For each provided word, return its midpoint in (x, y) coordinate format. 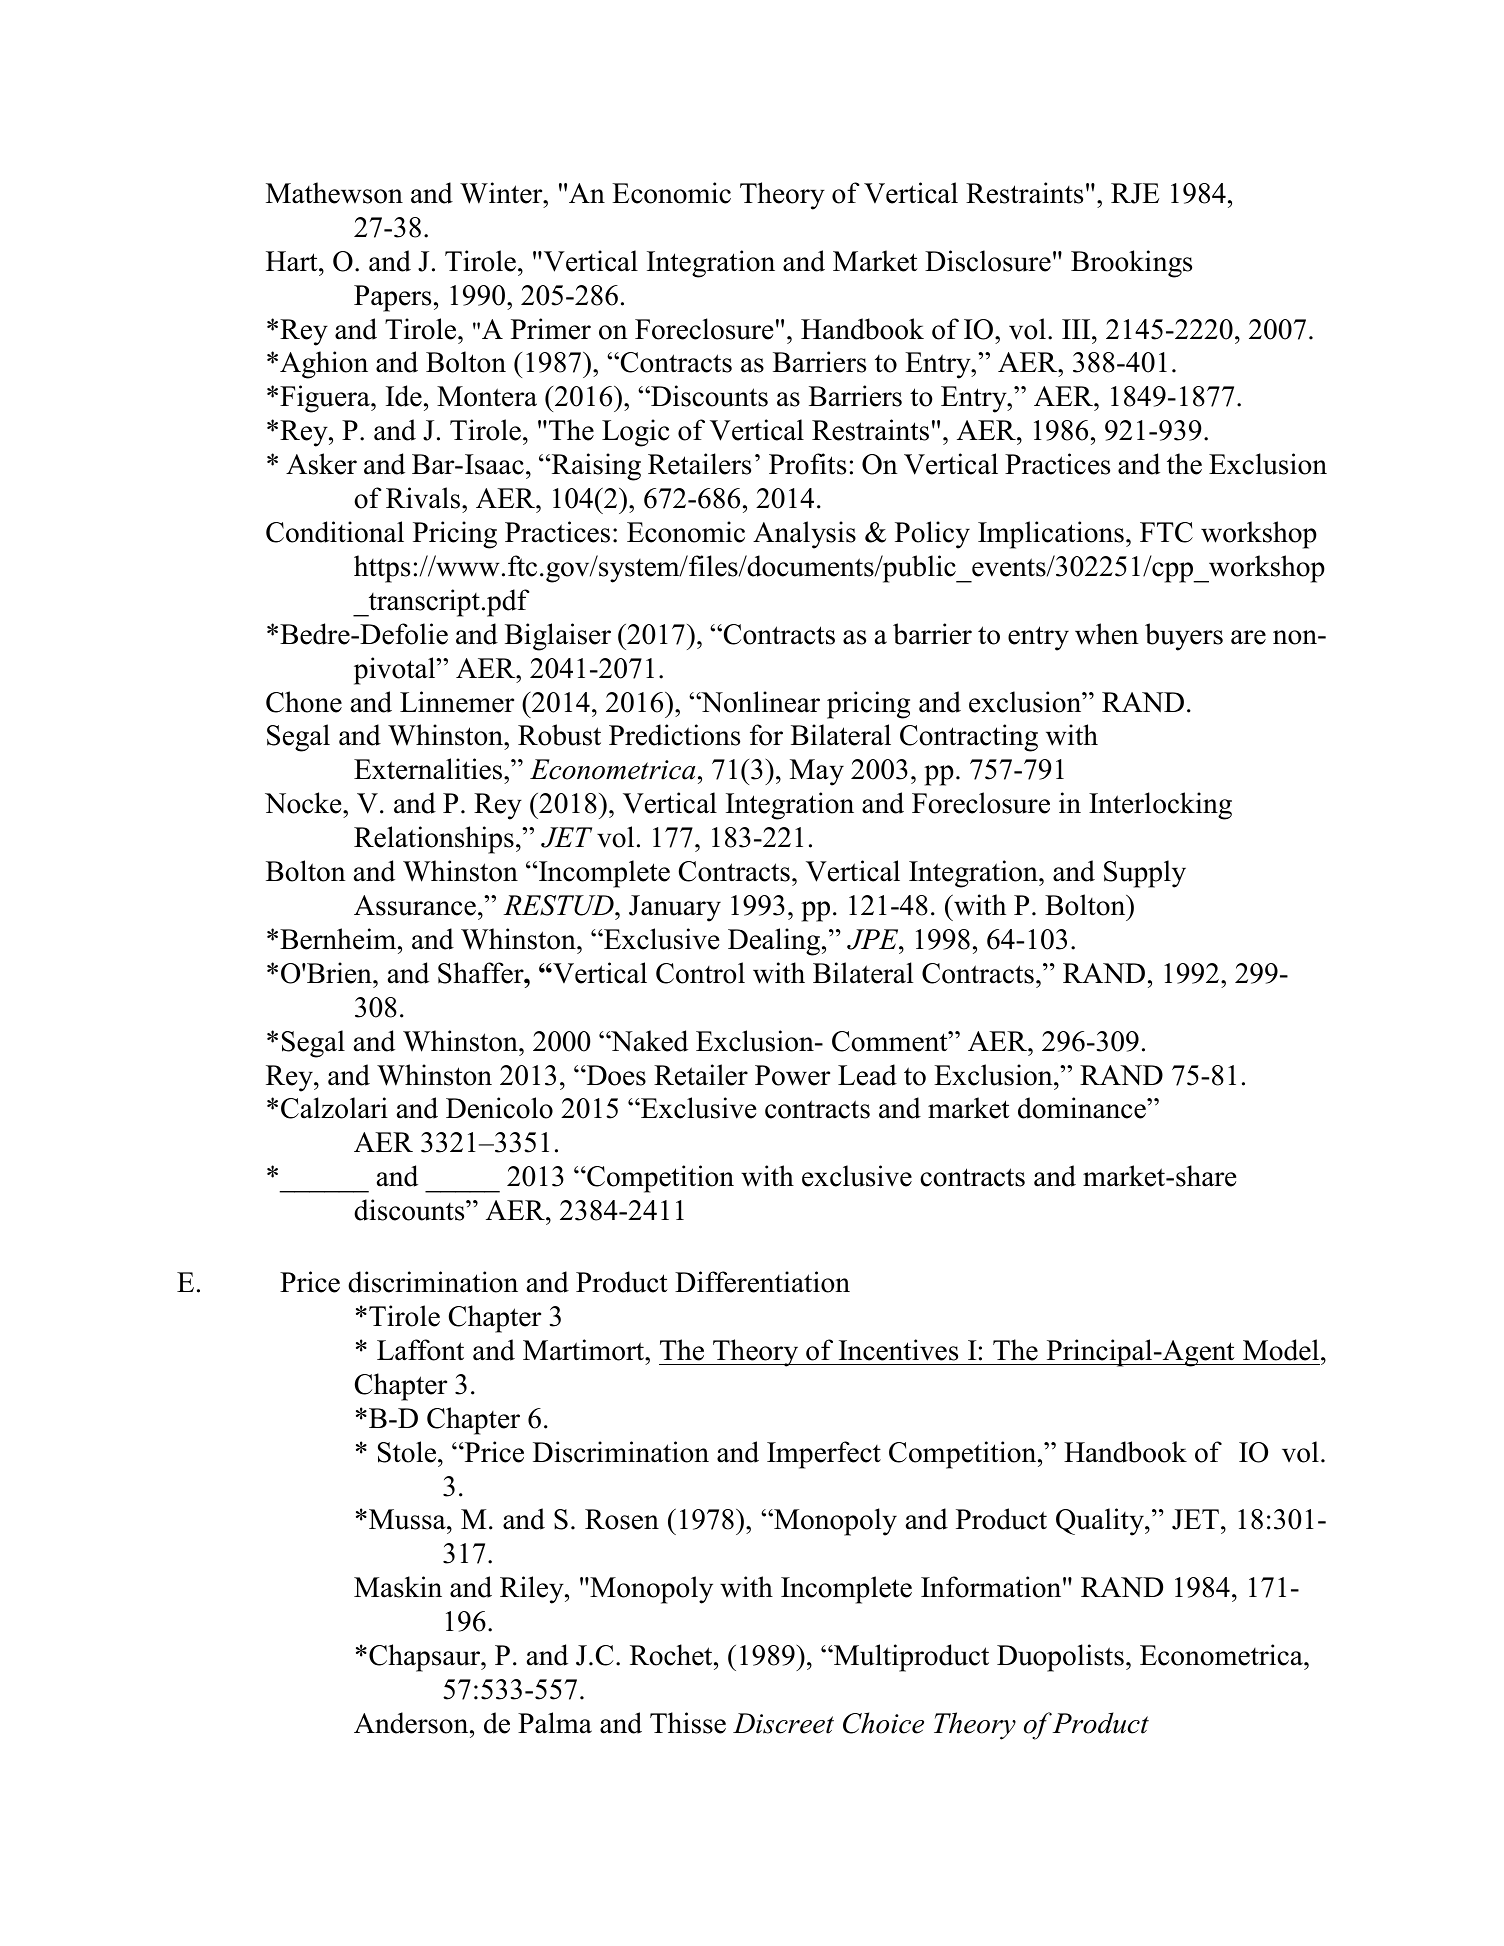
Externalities (429, 769)
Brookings (1131, 264)
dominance (1083, 1108)
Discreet (783, 1723)
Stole (408, 1452)
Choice (883, 1723)
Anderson (412, 1723)
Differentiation (762, 1282)
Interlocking (1160, 806)
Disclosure (988, 261)
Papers (392, 298)
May (817, 772)
